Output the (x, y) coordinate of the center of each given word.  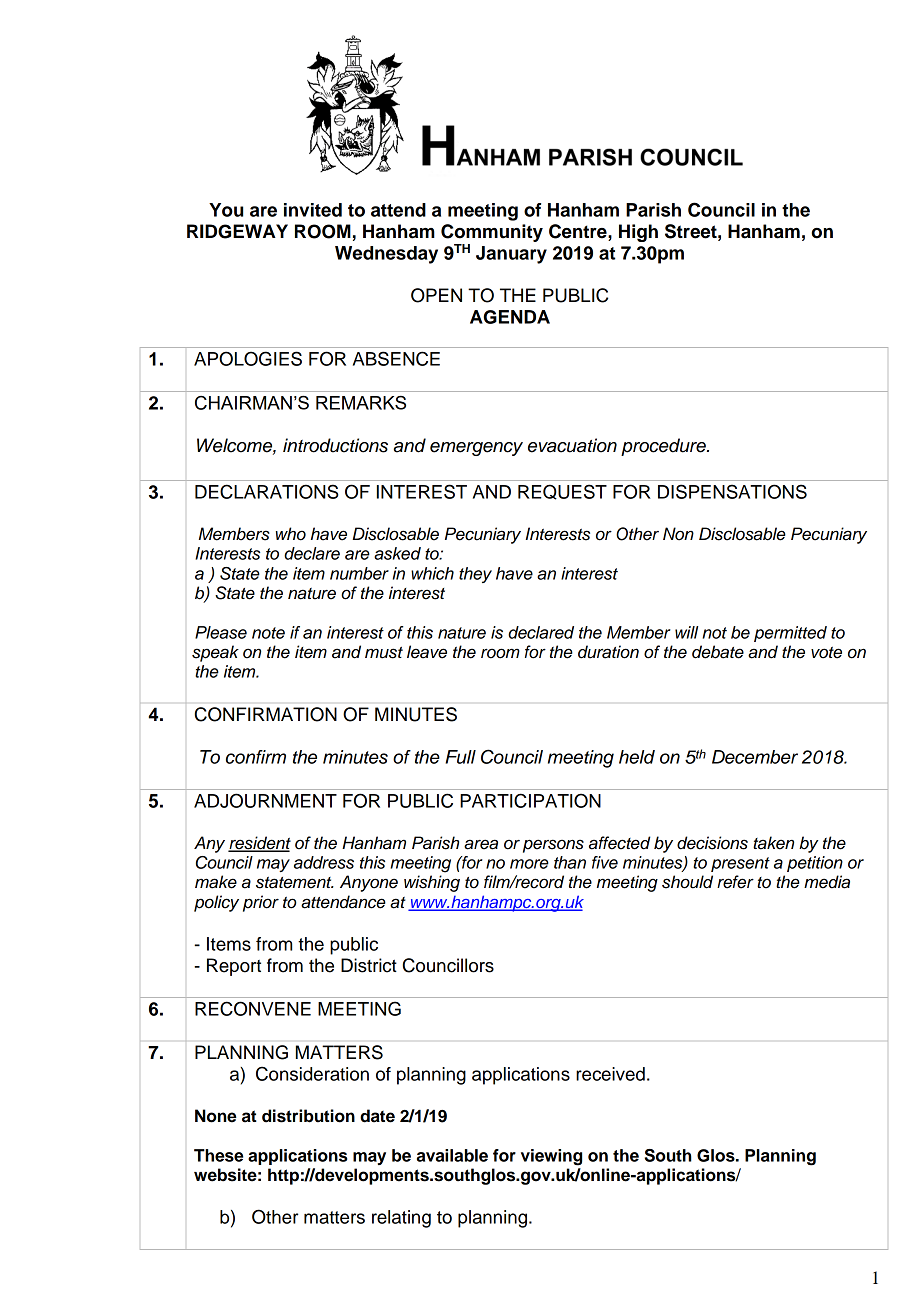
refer (735, 882)
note (268, 633)
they (475, 575)
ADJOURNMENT (265, 800)
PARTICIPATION (530, 800)
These (218, 1155)
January (511, 255)
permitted (790, 634)
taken (773, 843)
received (610, 1074)
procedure (664, 447)
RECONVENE (253, 1008)
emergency (476, 449)
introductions (335, 445)
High (638, 233)
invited (313, 210)
